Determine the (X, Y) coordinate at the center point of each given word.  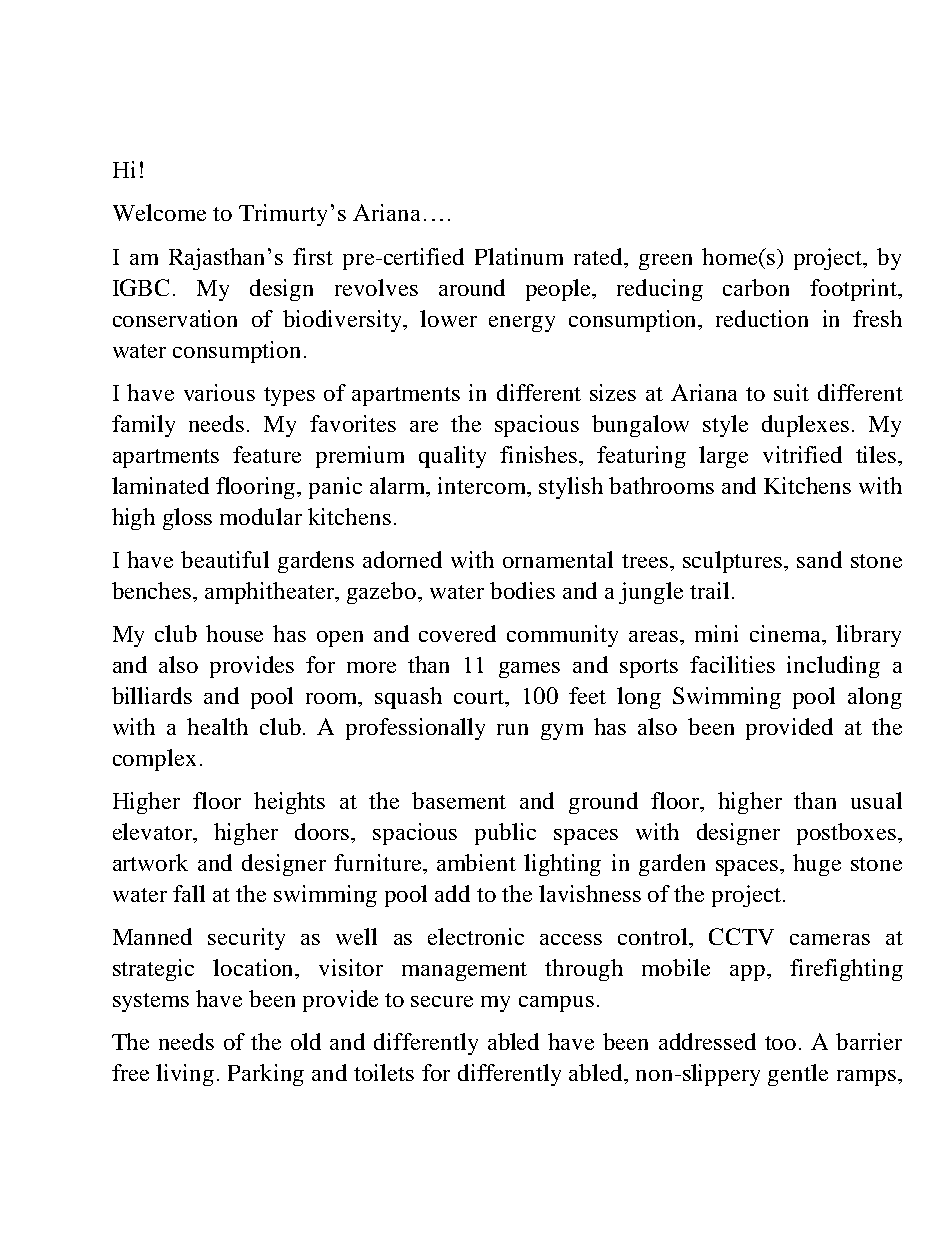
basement (459, 800)
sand (819, 559)
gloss (187, 519)
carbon (756, 287)
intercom (483, 485)
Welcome (159, 212)
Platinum (519, 256)
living (185, 1075)
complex (154, 760)
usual (876, 800)
